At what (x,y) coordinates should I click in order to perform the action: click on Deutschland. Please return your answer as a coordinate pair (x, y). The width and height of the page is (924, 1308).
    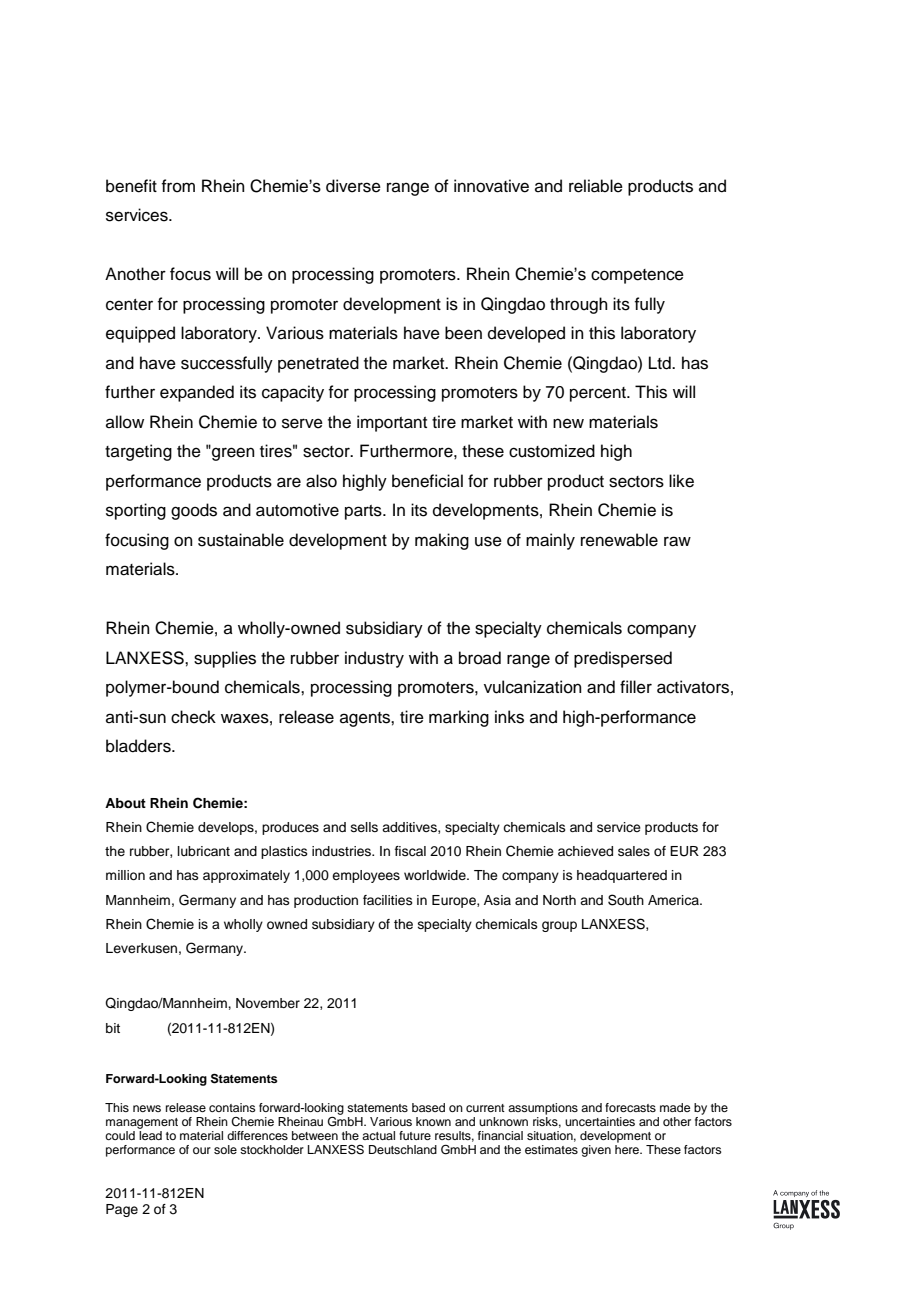
    Looking at the image, I should click on (403, 1149).
